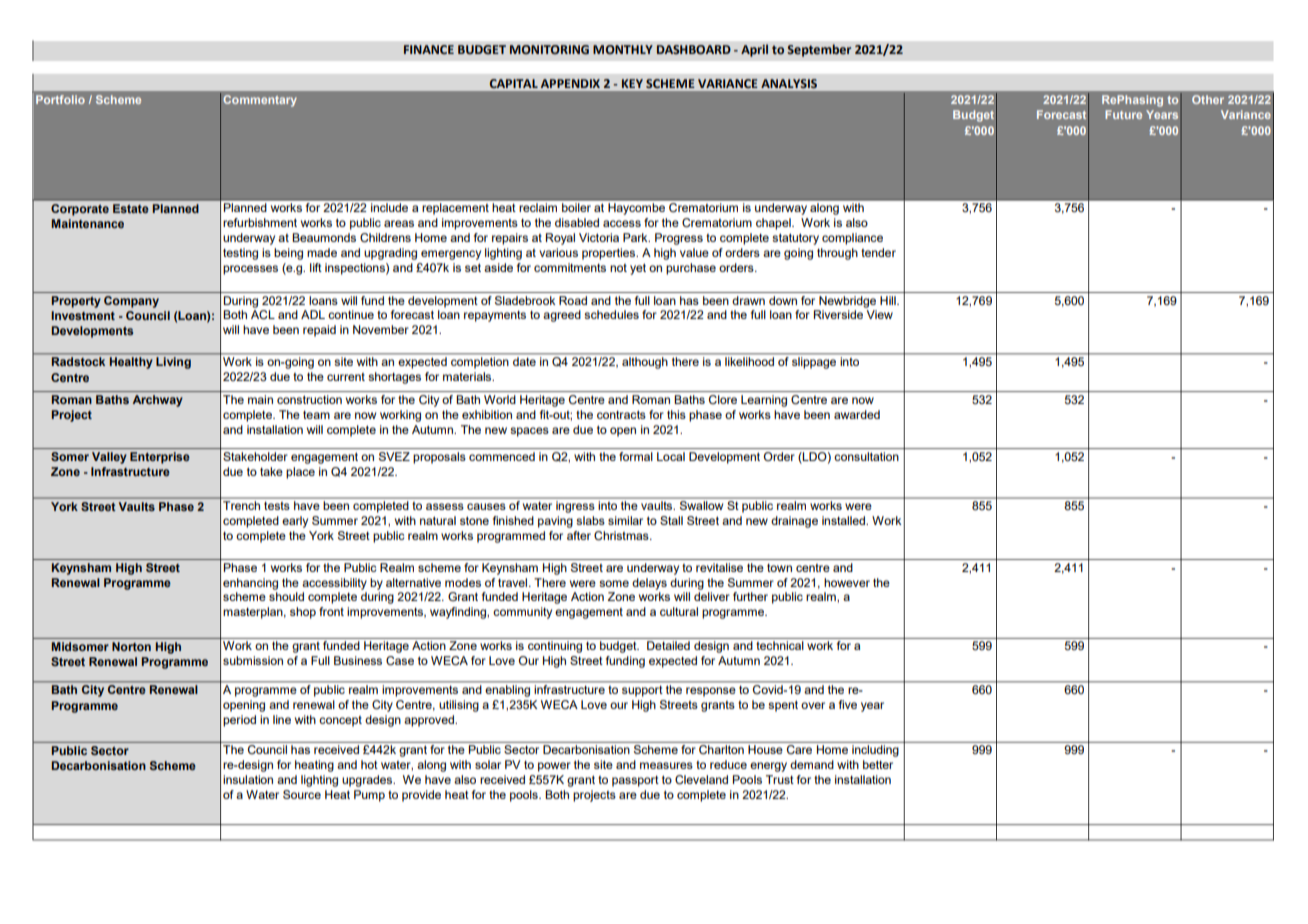 Image resolution: width=1308 pixels, height=924 pixels. What do you see at coordinates (623, 49) in the page?
I see `MONTHLY` at bounding box center [623, 49].
